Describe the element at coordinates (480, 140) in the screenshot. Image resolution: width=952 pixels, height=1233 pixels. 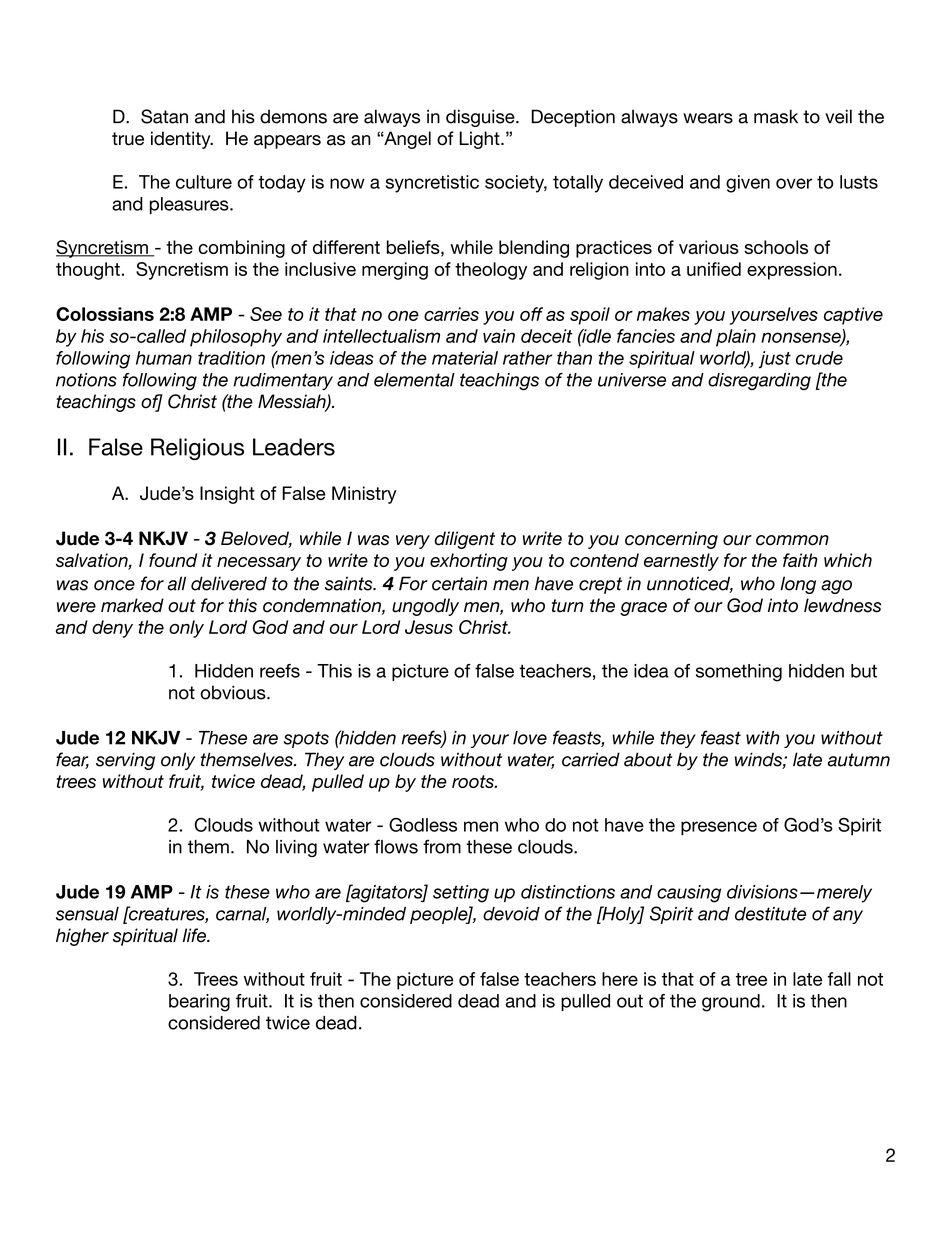
I see `Light` at that location.
